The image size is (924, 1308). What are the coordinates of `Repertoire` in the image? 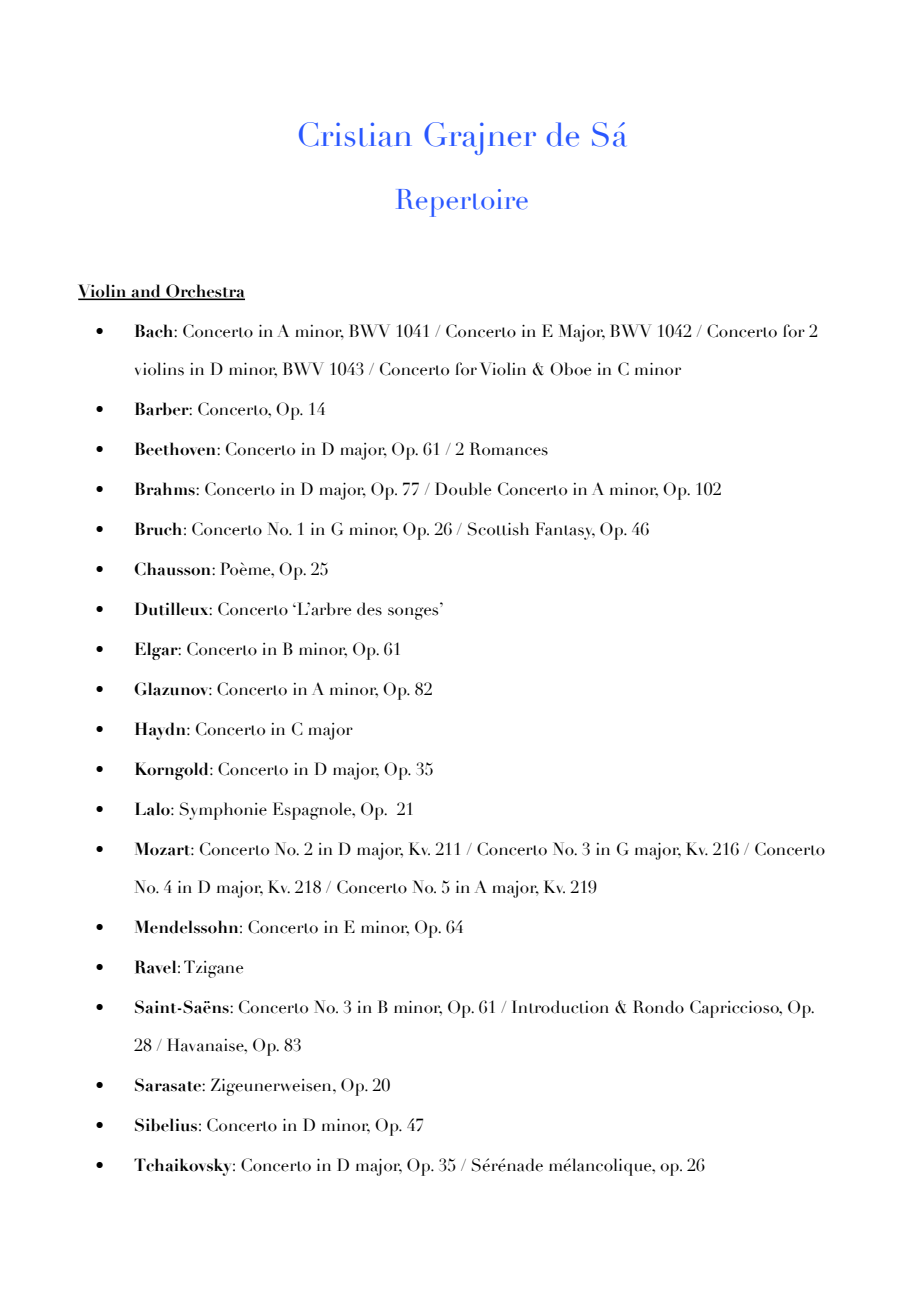 It's located at (462, 203).
